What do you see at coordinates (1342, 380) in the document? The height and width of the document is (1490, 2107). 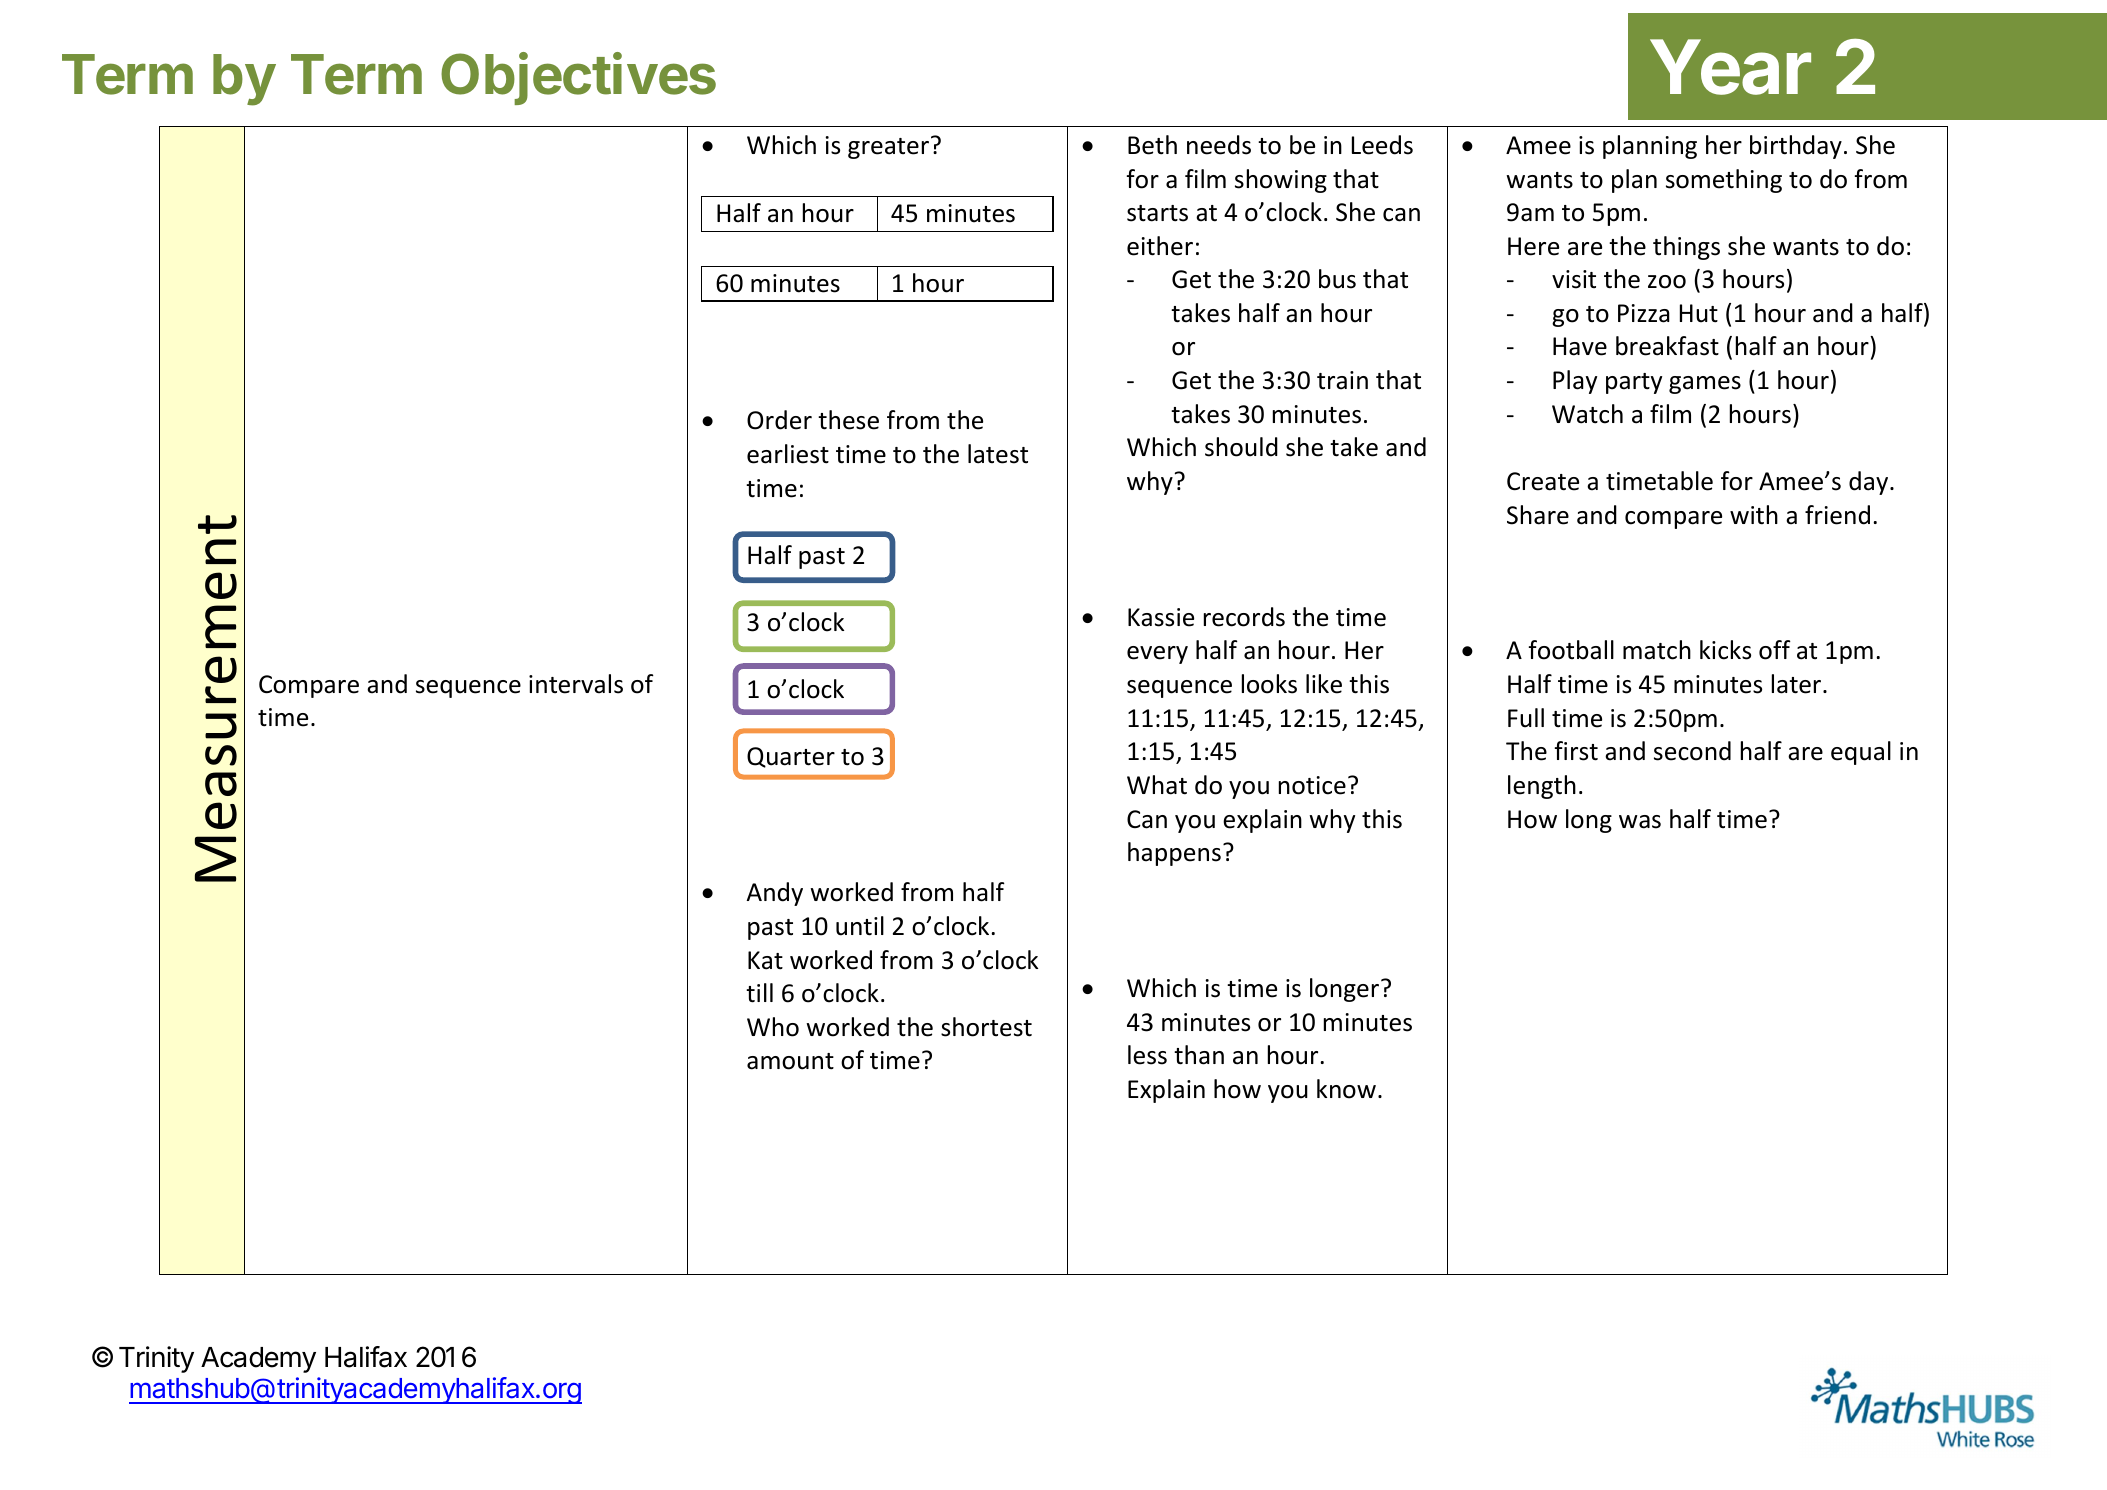 I see `train` at bounding box center [1342, 380].
